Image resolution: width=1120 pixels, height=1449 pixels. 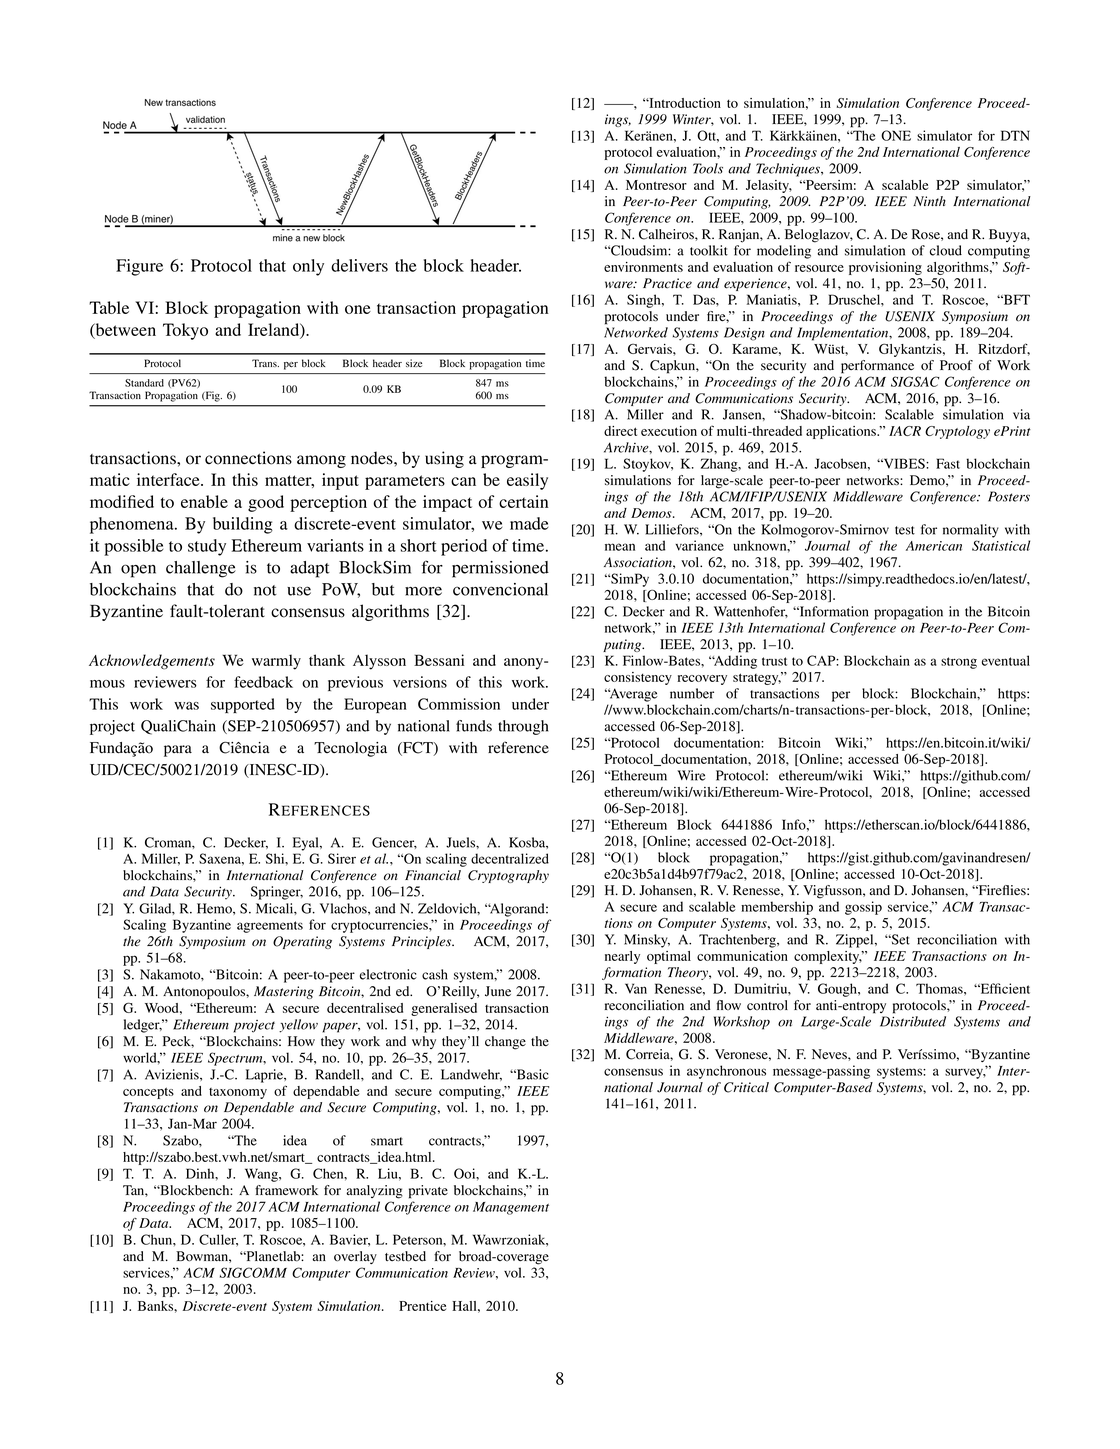 I want to click on easily, so click(x=527, y=481).
